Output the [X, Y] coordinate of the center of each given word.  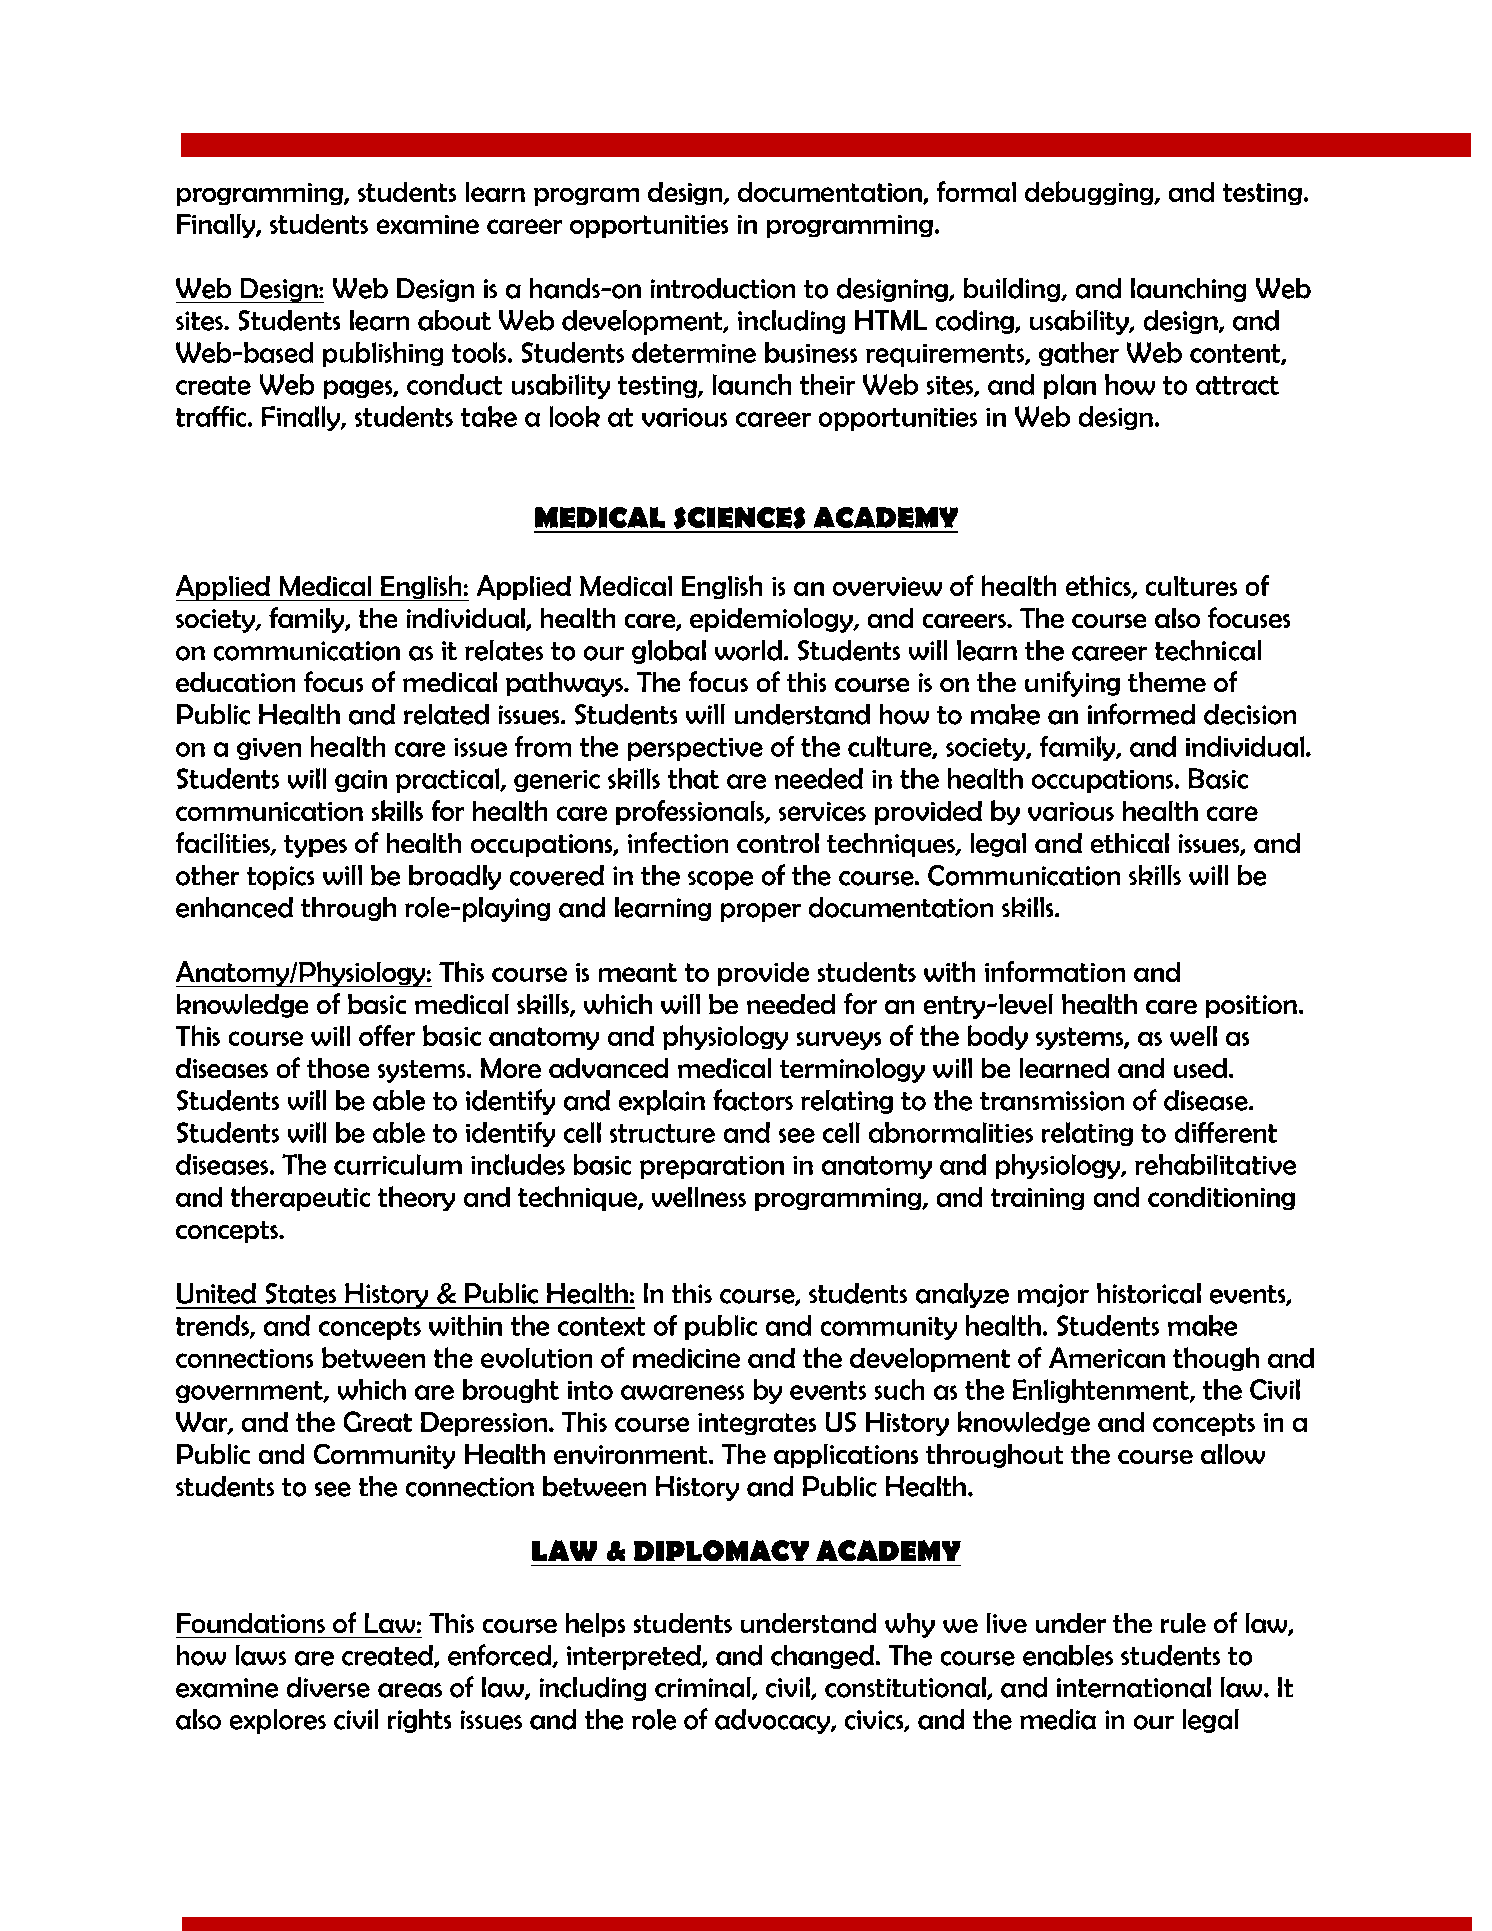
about [454, 320]
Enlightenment [1102, 1391]
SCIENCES [739, 519]
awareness [682, 1392]
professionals [691, 812]
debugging [1090, 193]
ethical [1130, 843]
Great [378, 1421]
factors [753, 1100]
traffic [212, 416]
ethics [1099, 587]
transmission [1052, 1101]
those [338, 1068]
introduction [723, 288]
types [315, 846]
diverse [328, 1687]
